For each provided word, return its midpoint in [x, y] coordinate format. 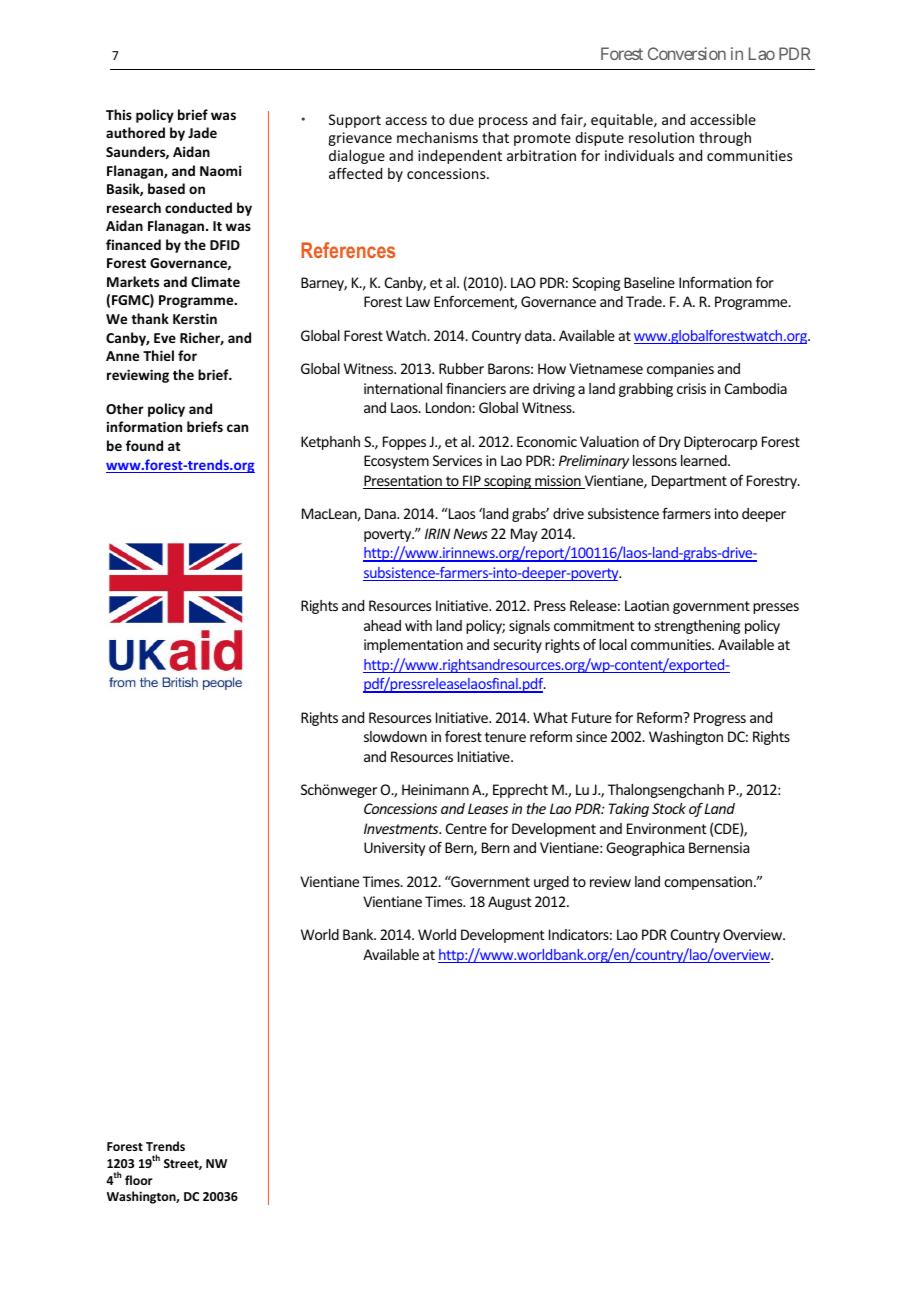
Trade [645, 301]
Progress [720, 719]
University [395, 849]
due [461, 119]
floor [139, 1180]
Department [689, 482]
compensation [709, 883]
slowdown [395, 736]
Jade [202, 132]
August [509, 903]
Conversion [687, 53]
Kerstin [195, 318]
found [144, 445]
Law [418, 301]
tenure [505, 737]
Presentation [403, 482]
